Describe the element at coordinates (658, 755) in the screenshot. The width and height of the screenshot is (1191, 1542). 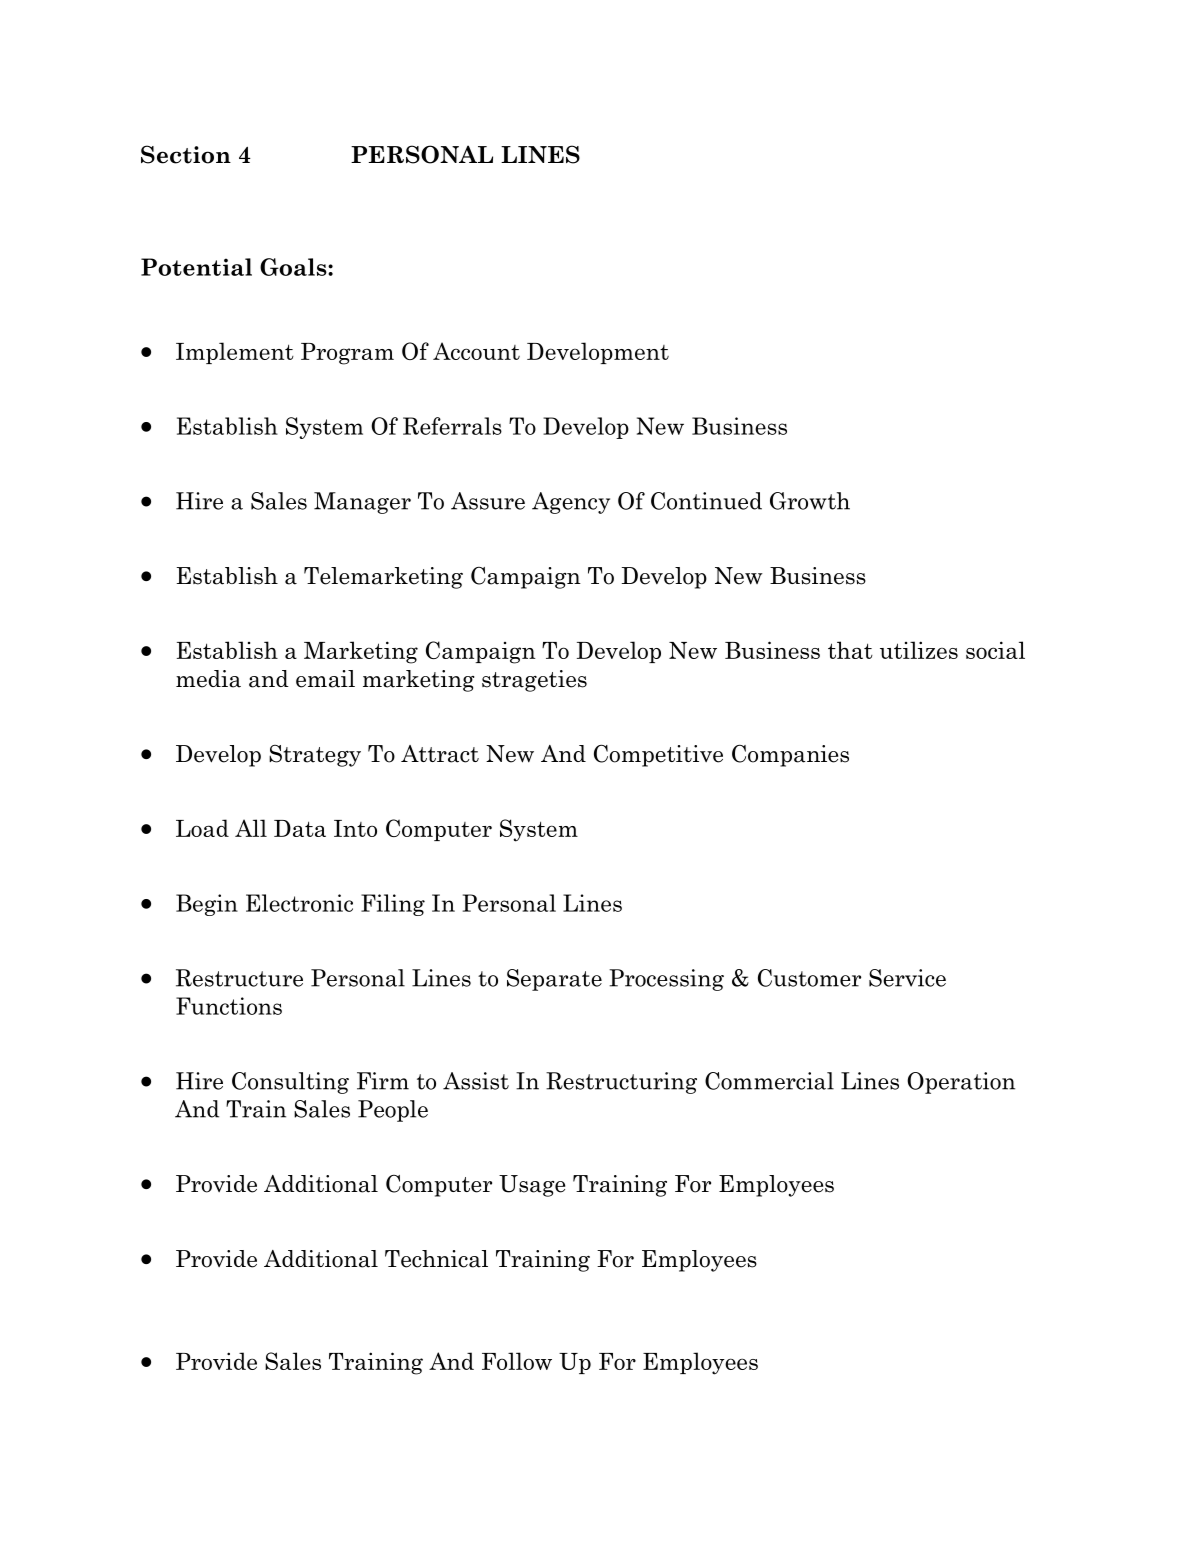
I see `Competitive` at that location.
